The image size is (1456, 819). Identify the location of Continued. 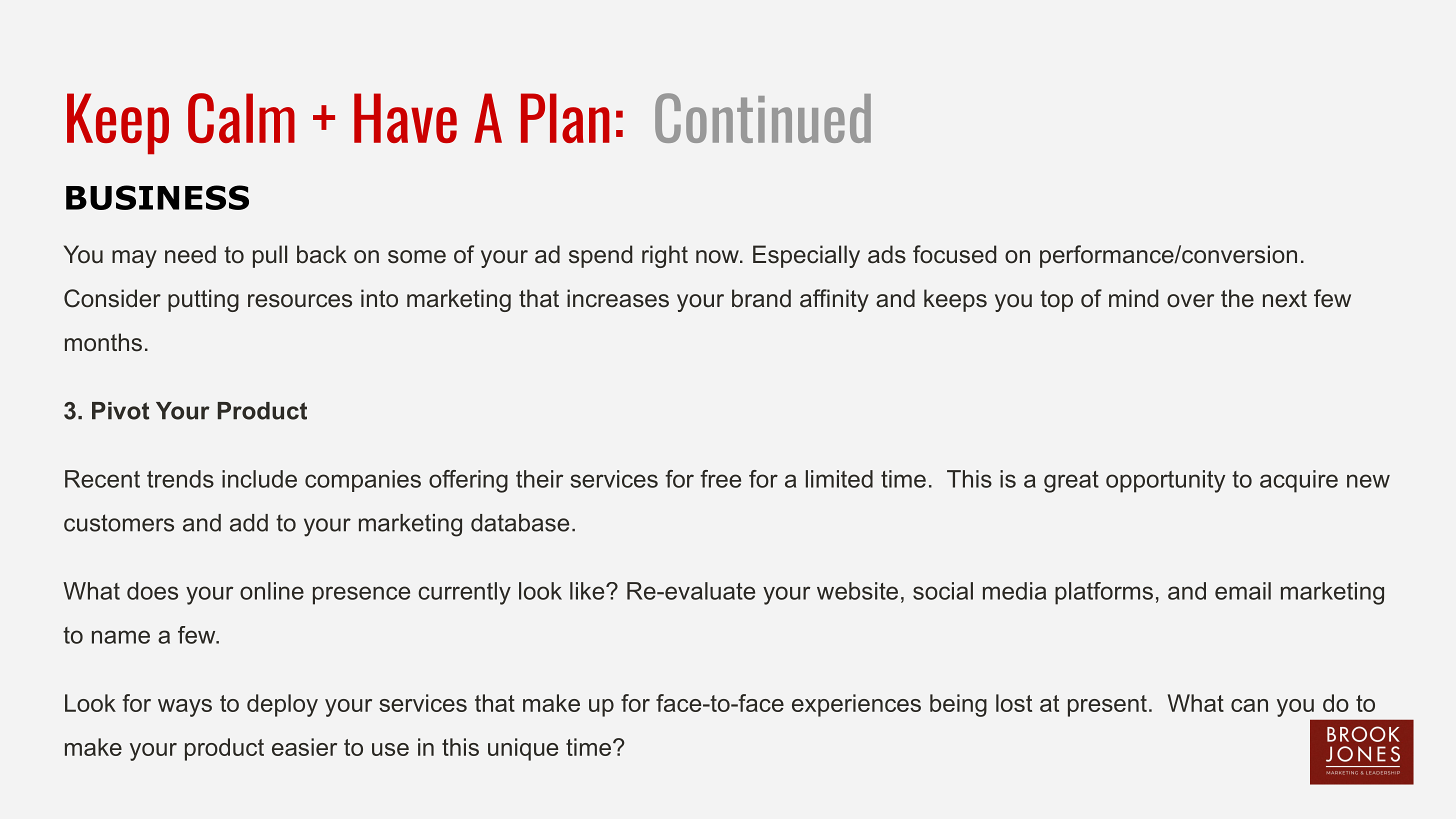
(763, 118).
